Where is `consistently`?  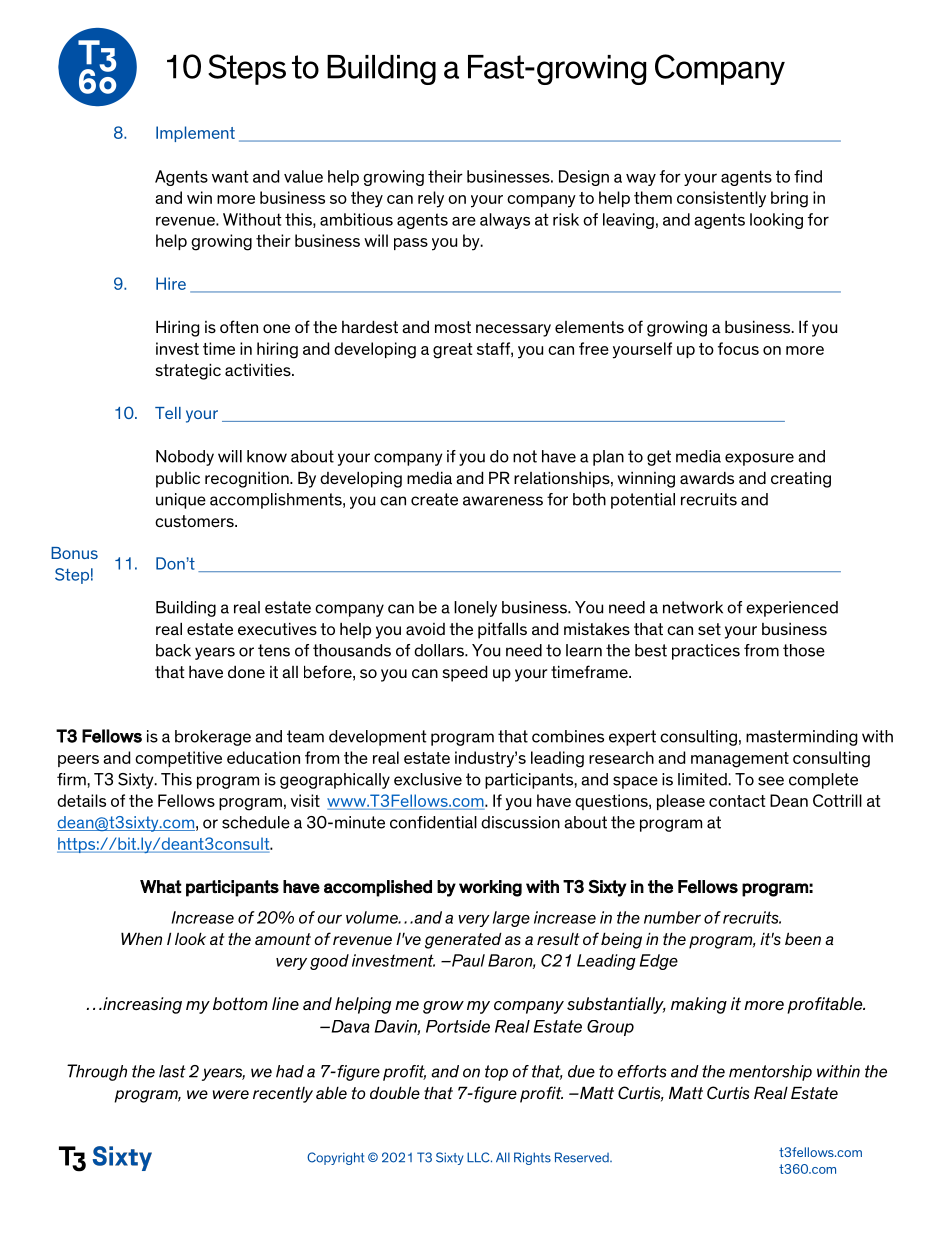 consistently is located at coordinates (721, 199).
